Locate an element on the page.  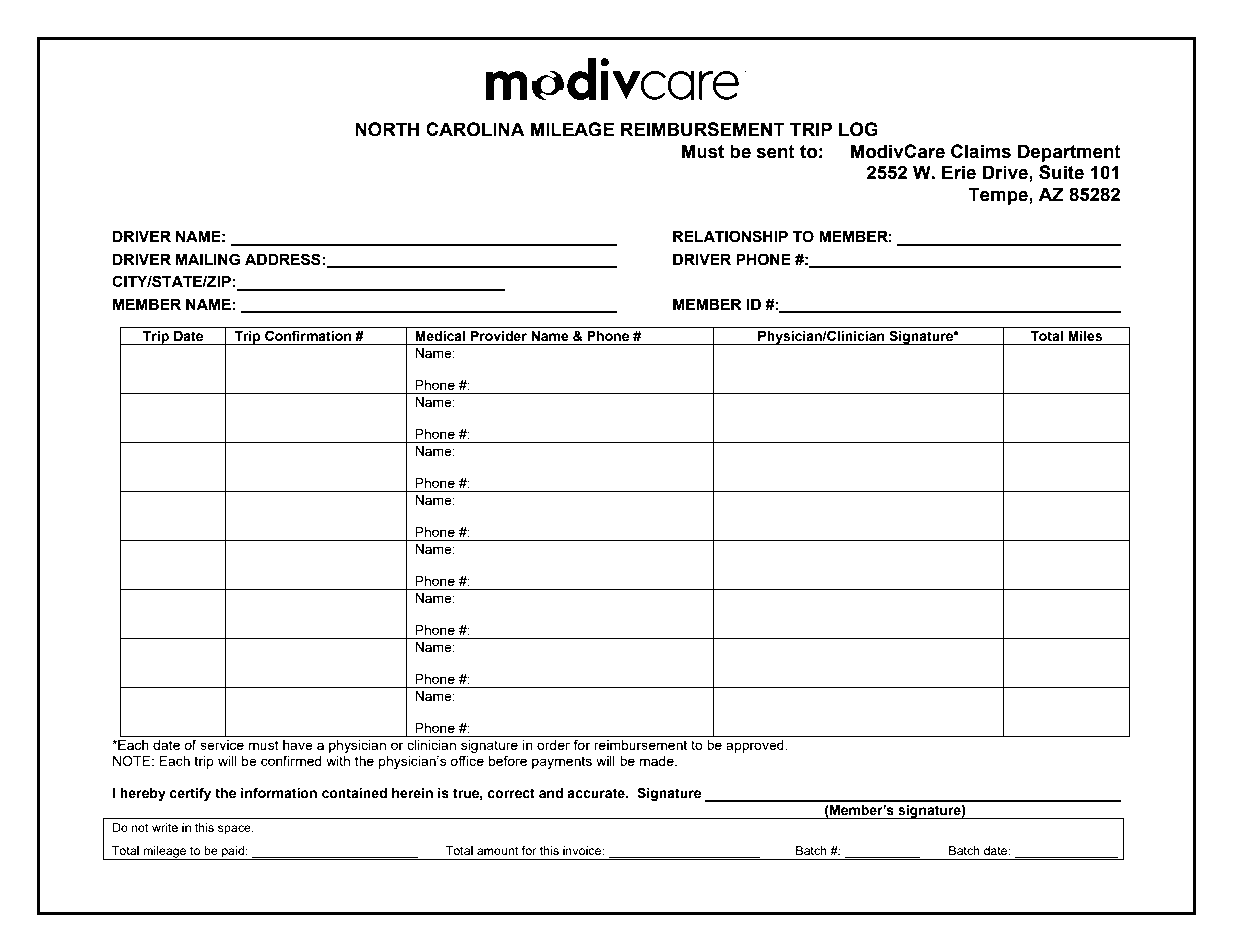
approved is located at coordinates (756, 746).
